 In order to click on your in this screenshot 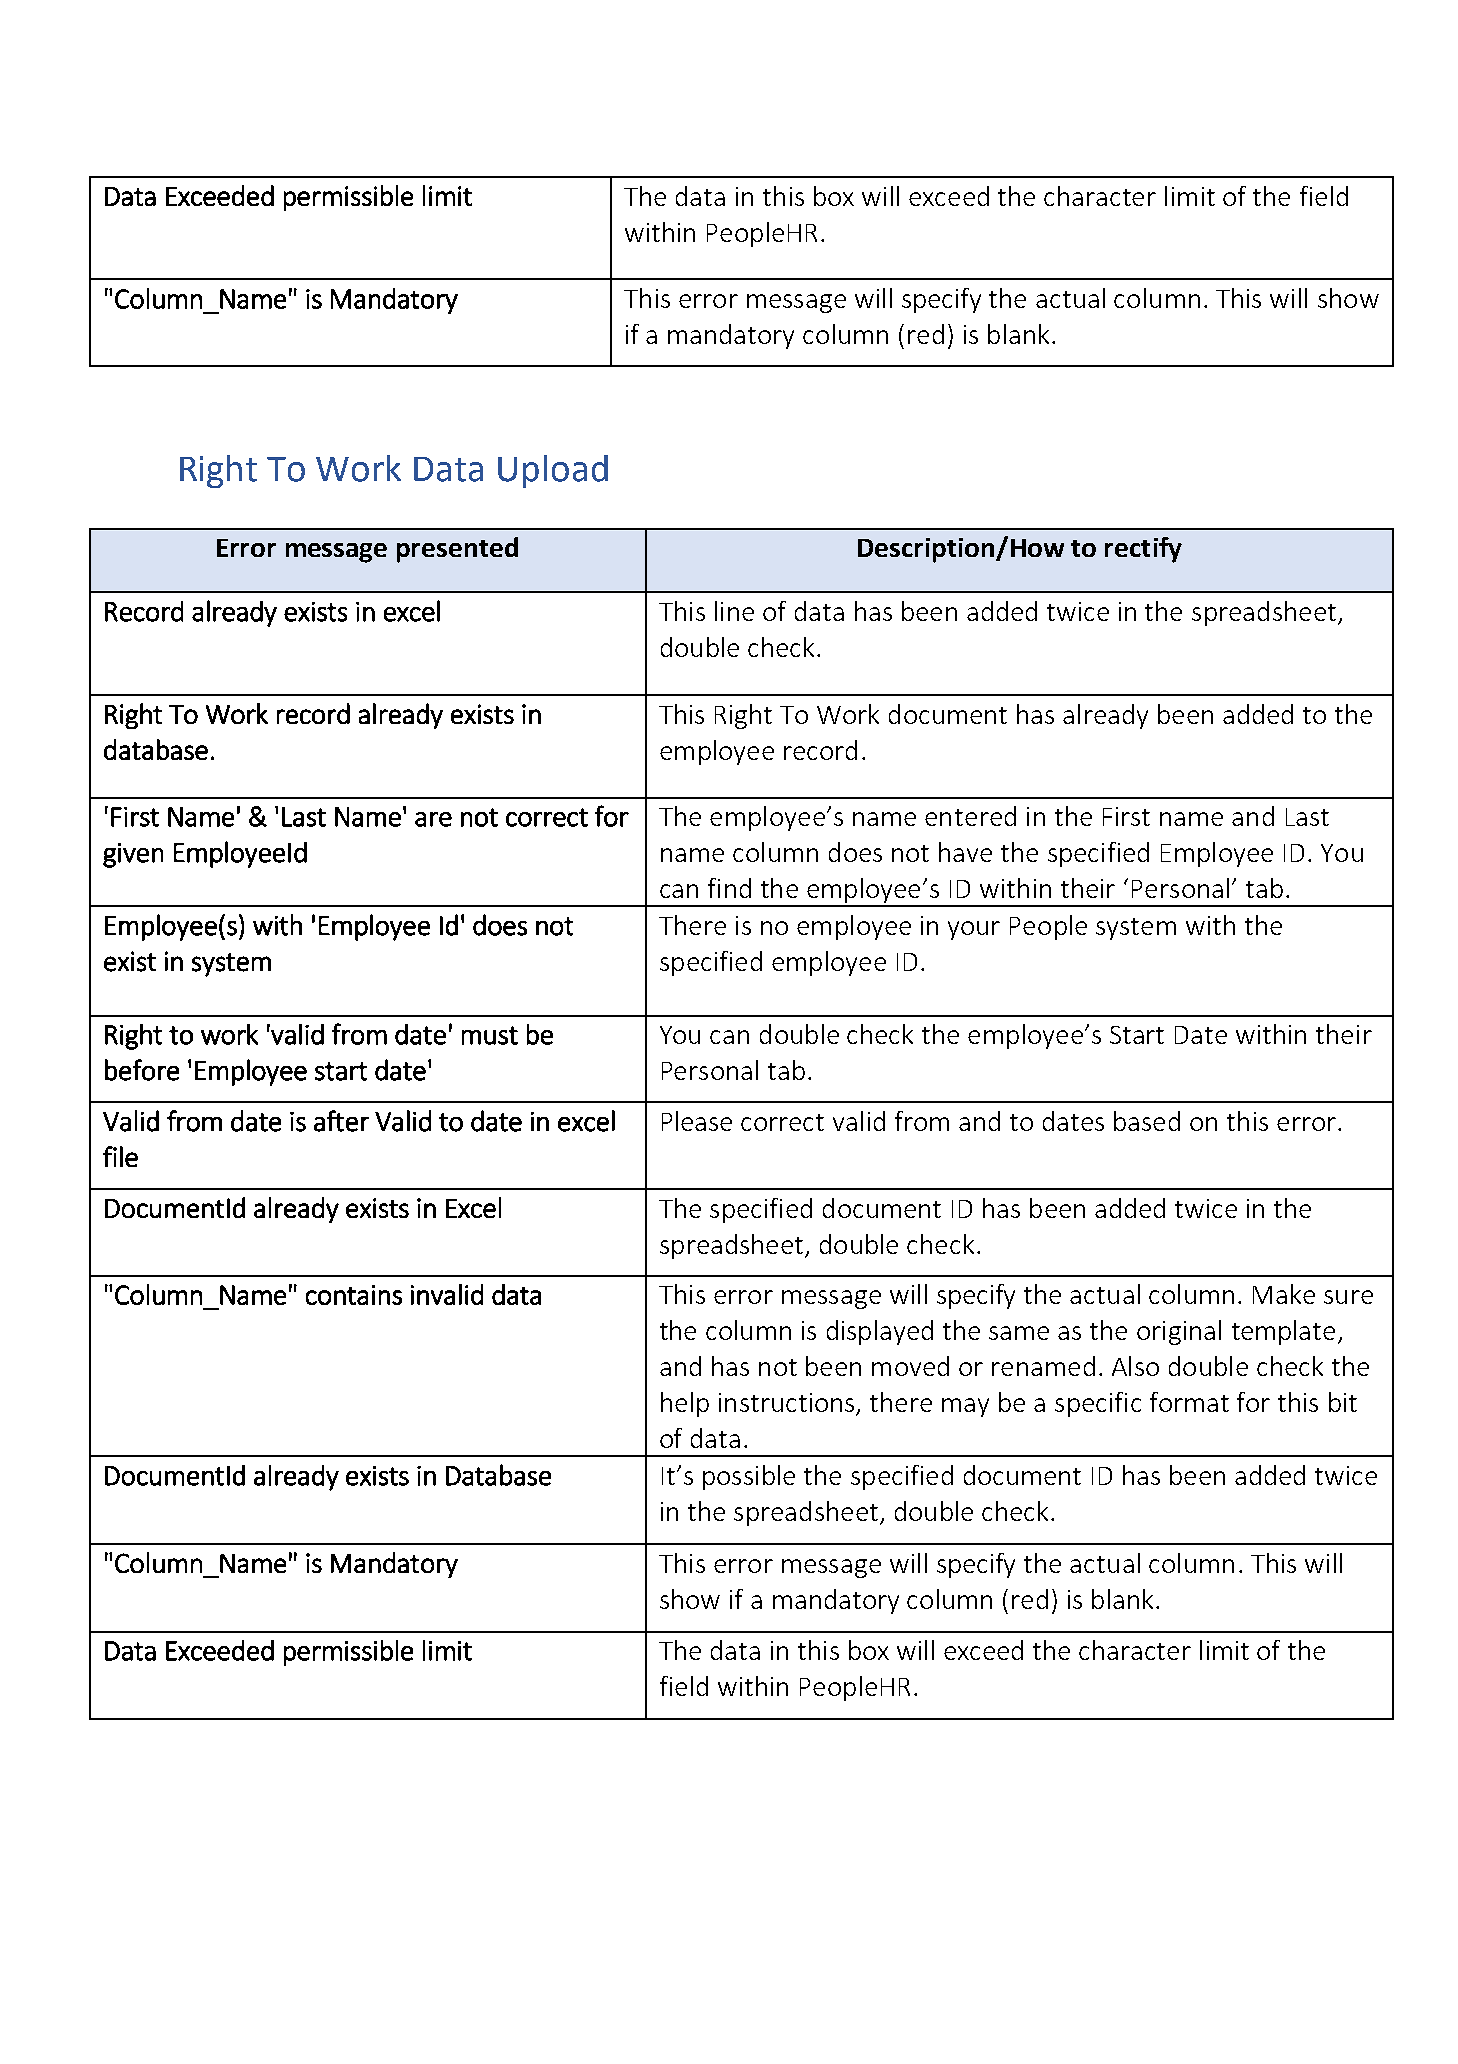, I will do `click(974, 930)`.
